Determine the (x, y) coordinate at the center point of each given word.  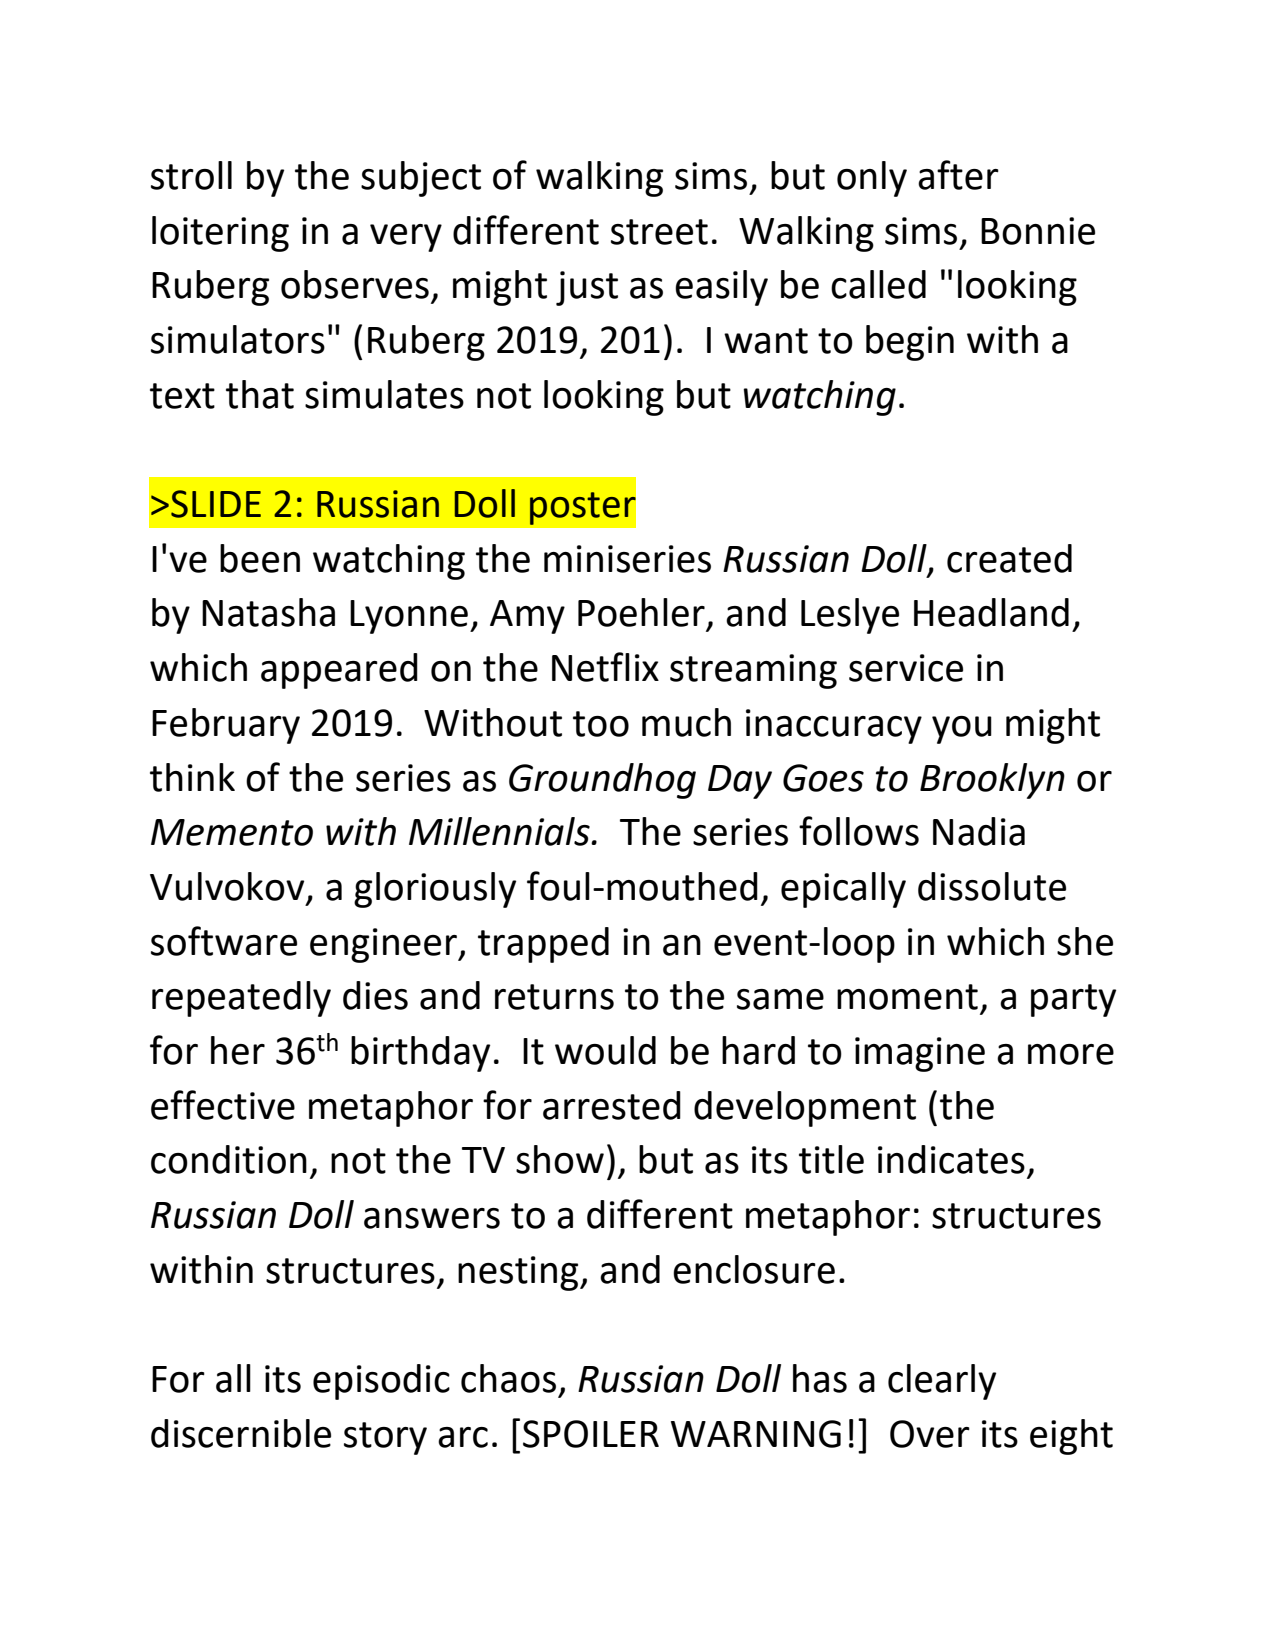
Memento (232, 832)
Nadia (979, 831)
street (659, 232)
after (958, 175)
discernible (241, 1433)
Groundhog (602, 781)
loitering (220, 234)
